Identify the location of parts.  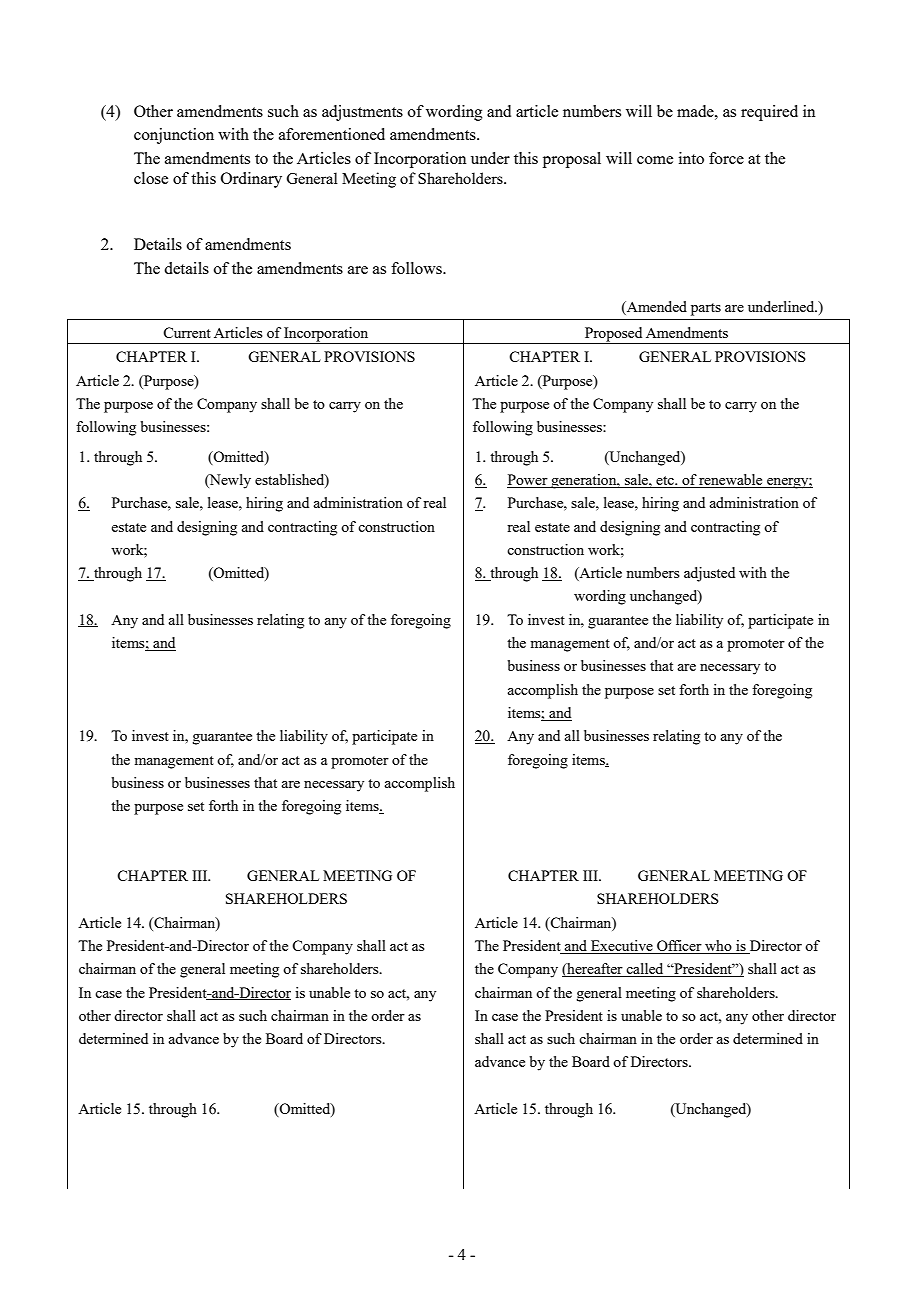
(706, 309).
